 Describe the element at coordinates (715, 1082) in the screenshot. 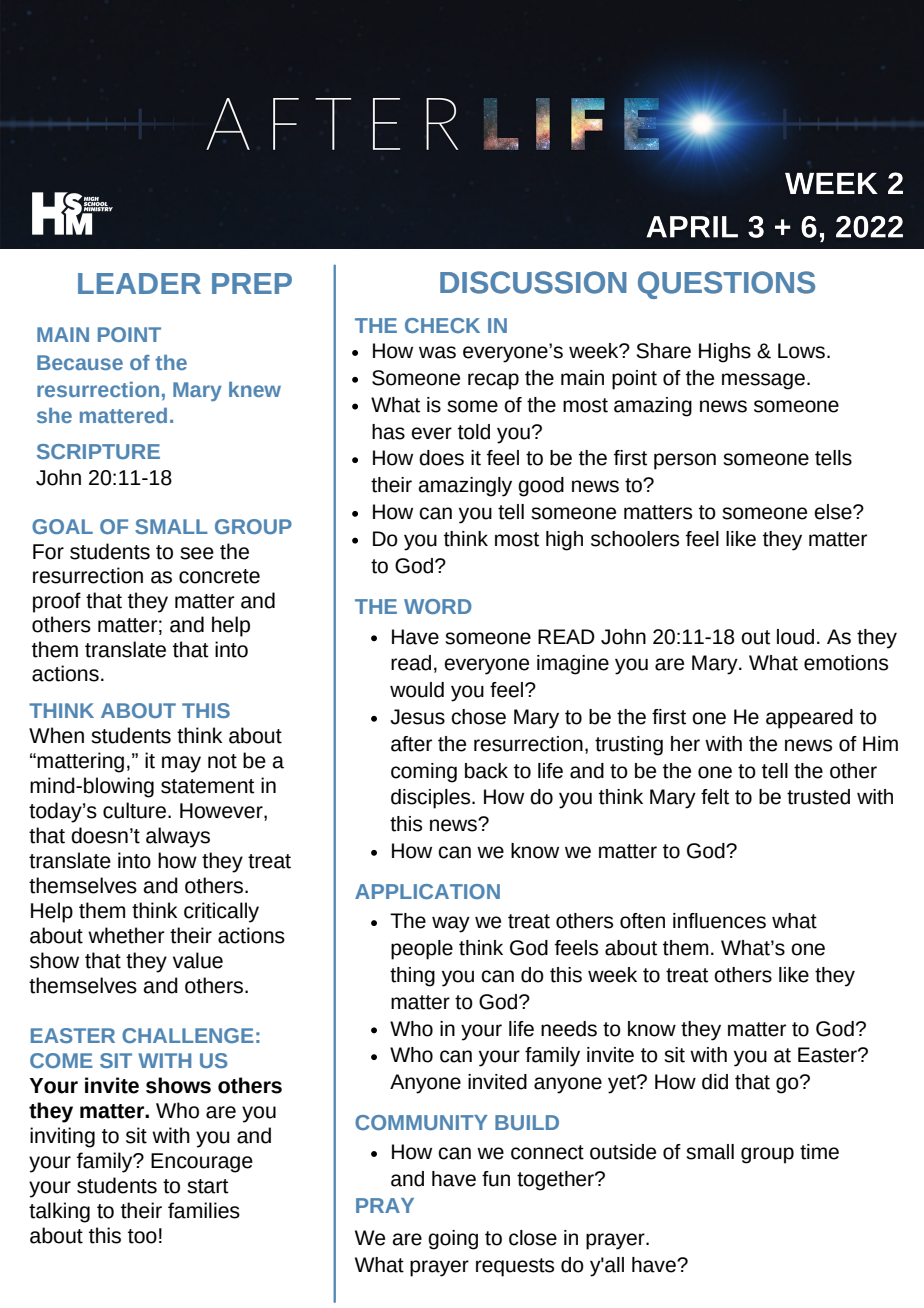

I see `did` at that location.
